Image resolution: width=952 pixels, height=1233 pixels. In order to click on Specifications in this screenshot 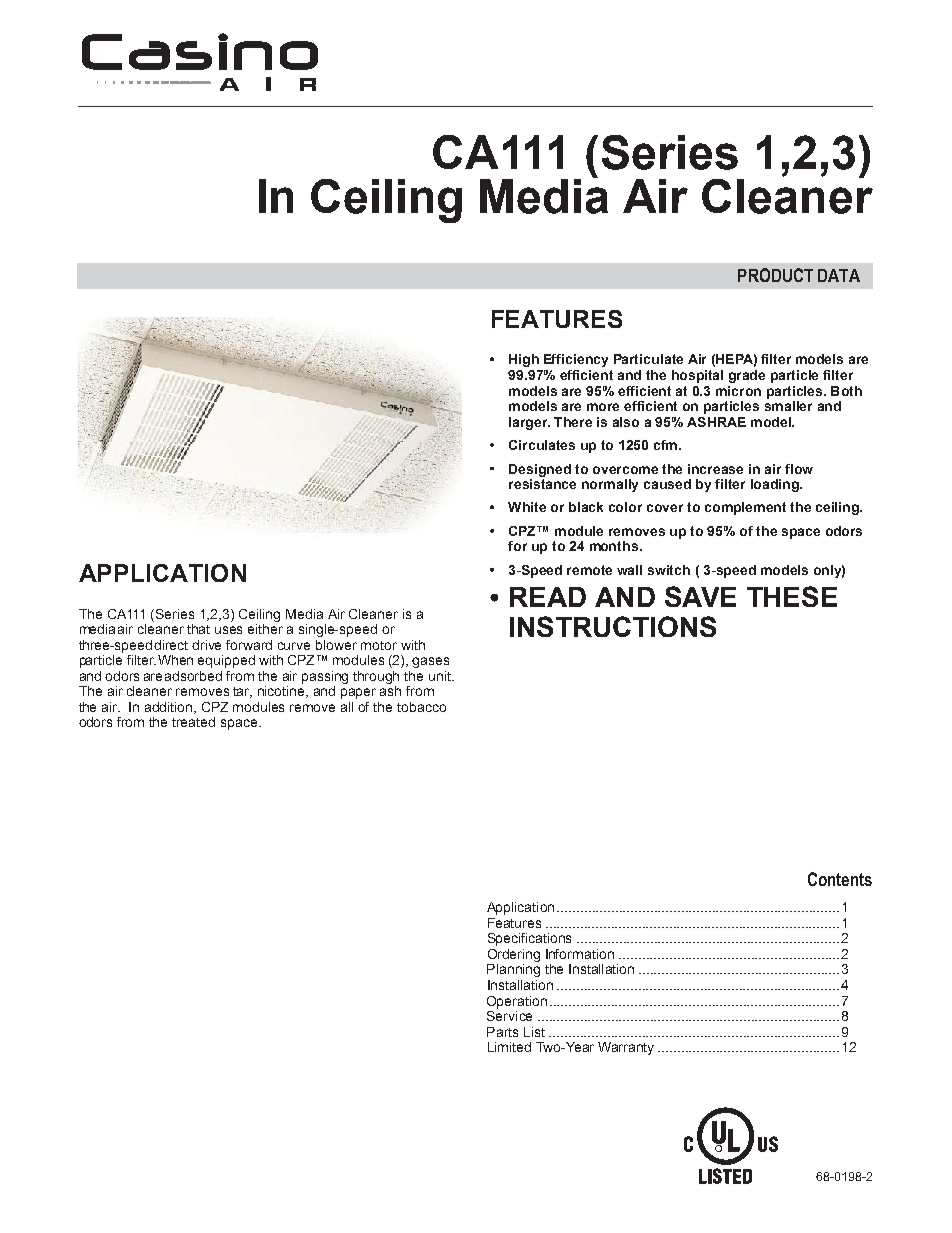, I will do `click(529, 939)`.
